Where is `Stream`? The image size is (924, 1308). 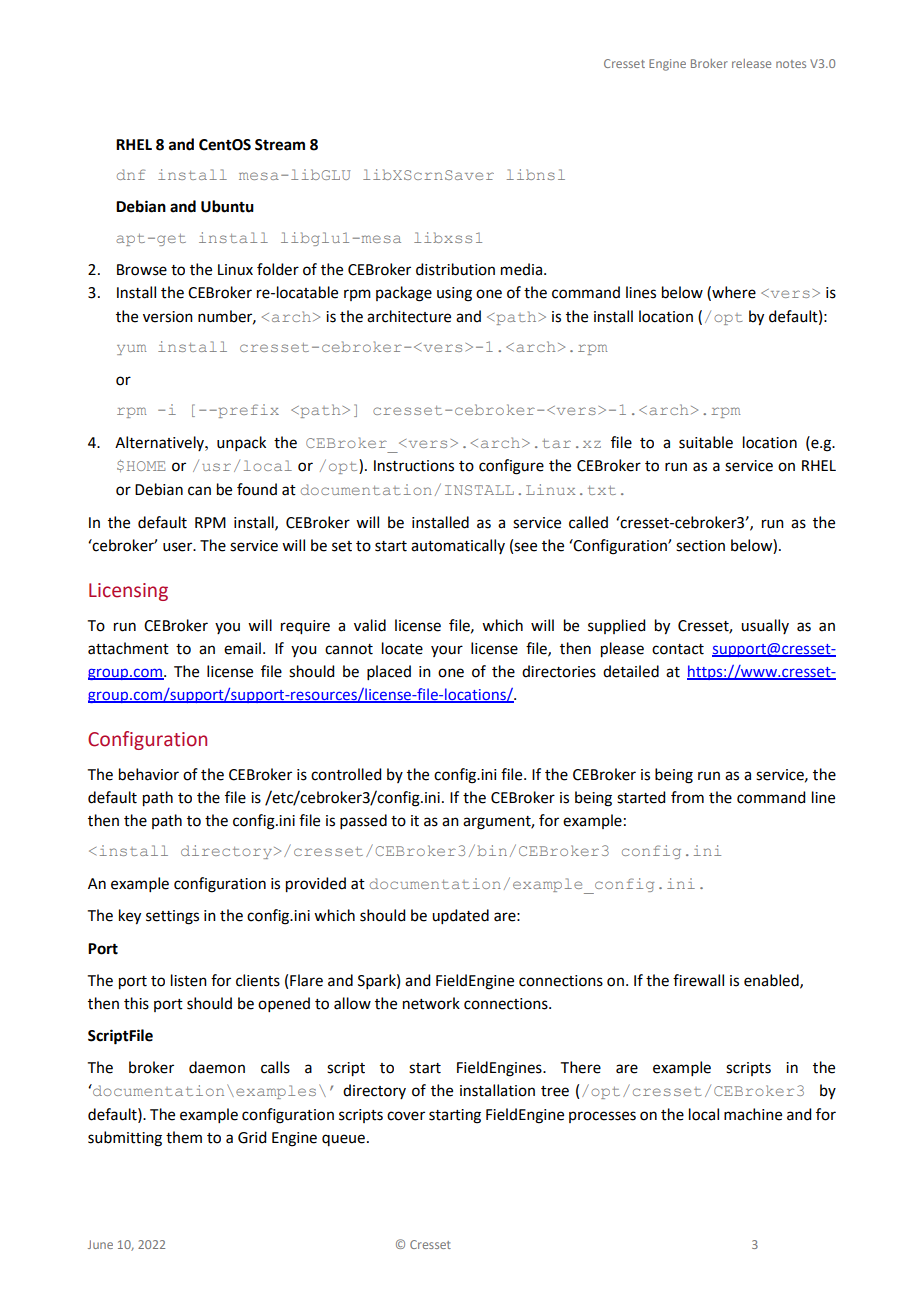 Stream is located at coordinates (280, 145).
